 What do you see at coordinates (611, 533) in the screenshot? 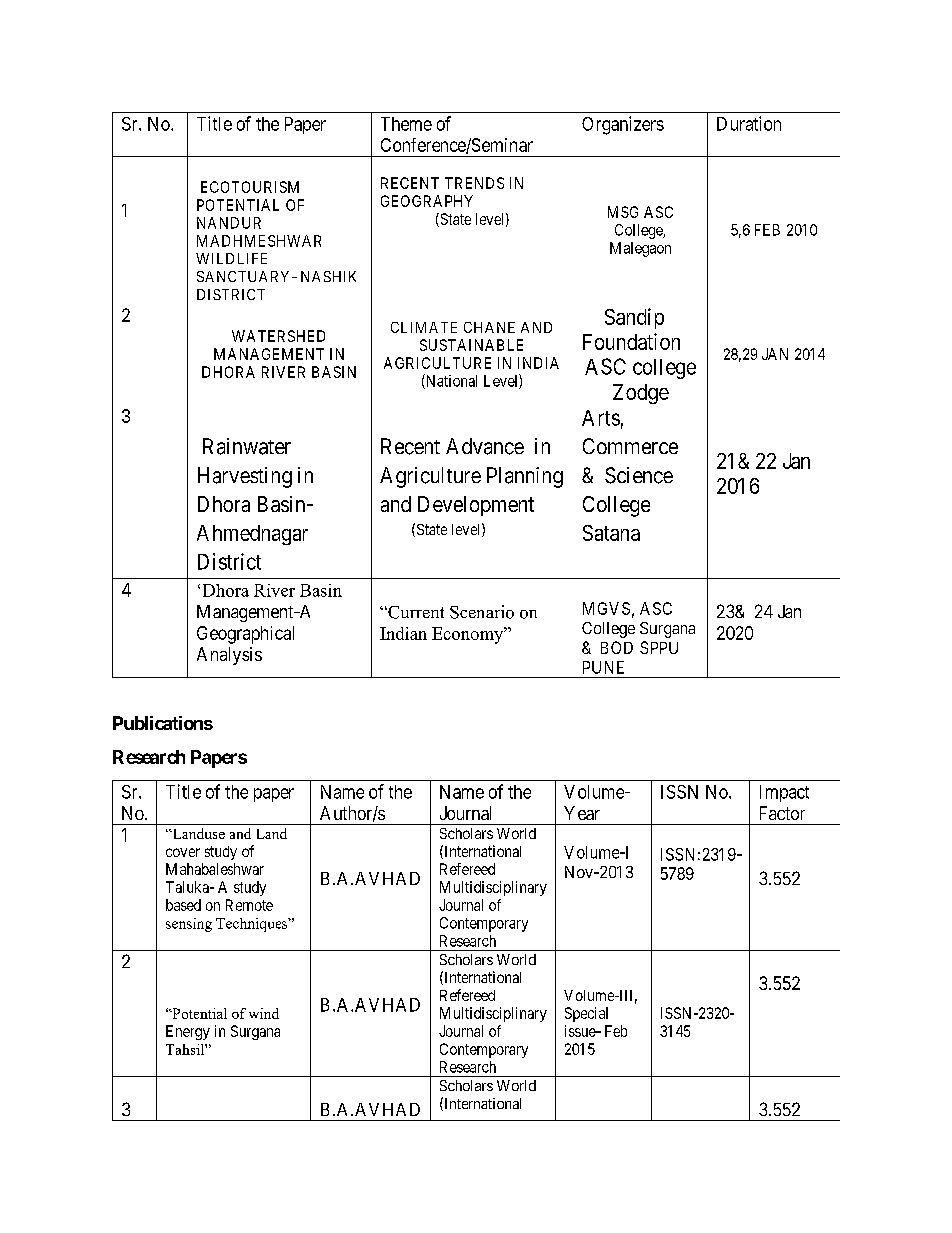
I see `Satana` at bounding box center [611, 533].
